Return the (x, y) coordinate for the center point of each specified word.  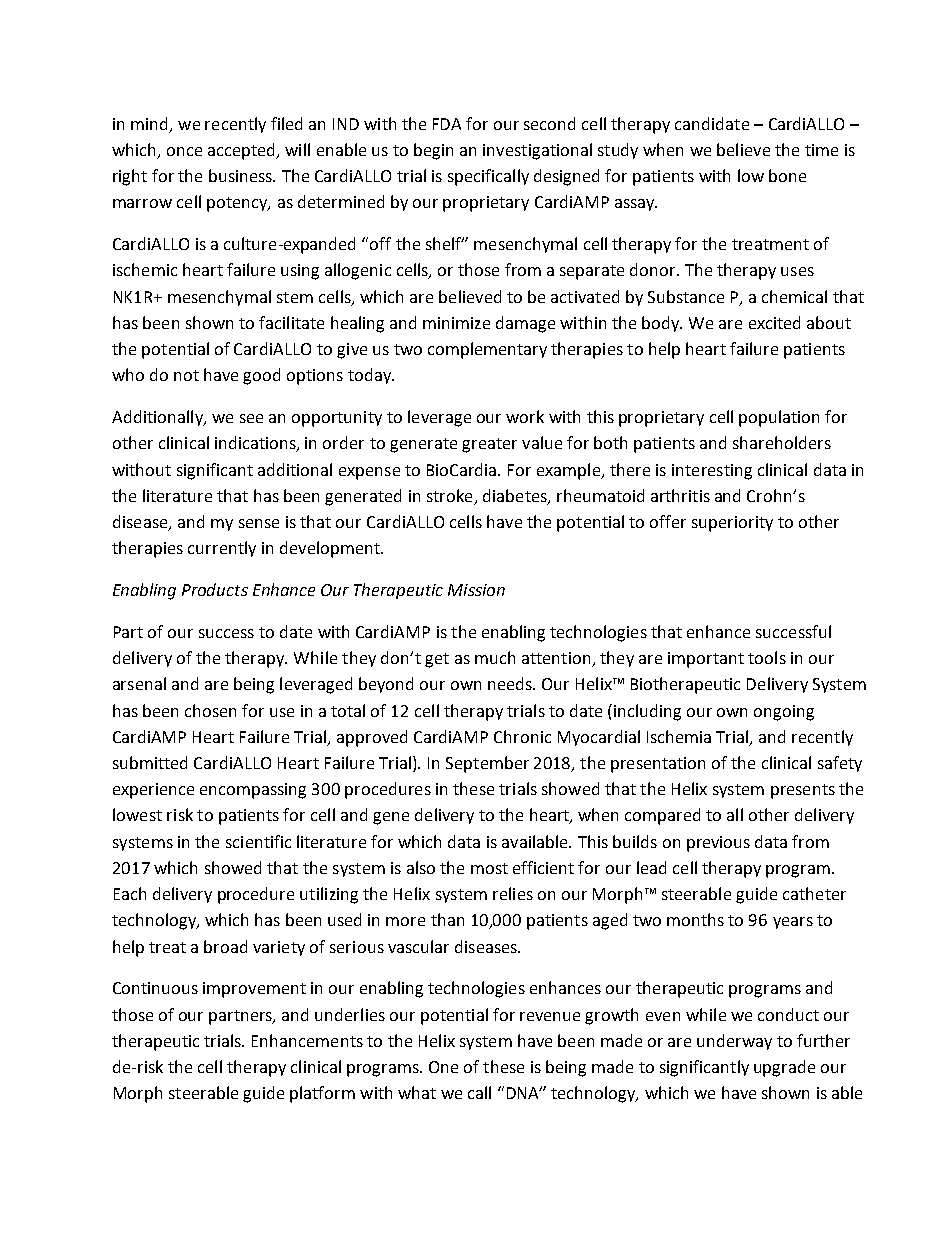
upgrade (784, 1068)
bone (787, 175)
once (184, 151)
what (417, 1092)
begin (433, 151)
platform (322, 1094)
